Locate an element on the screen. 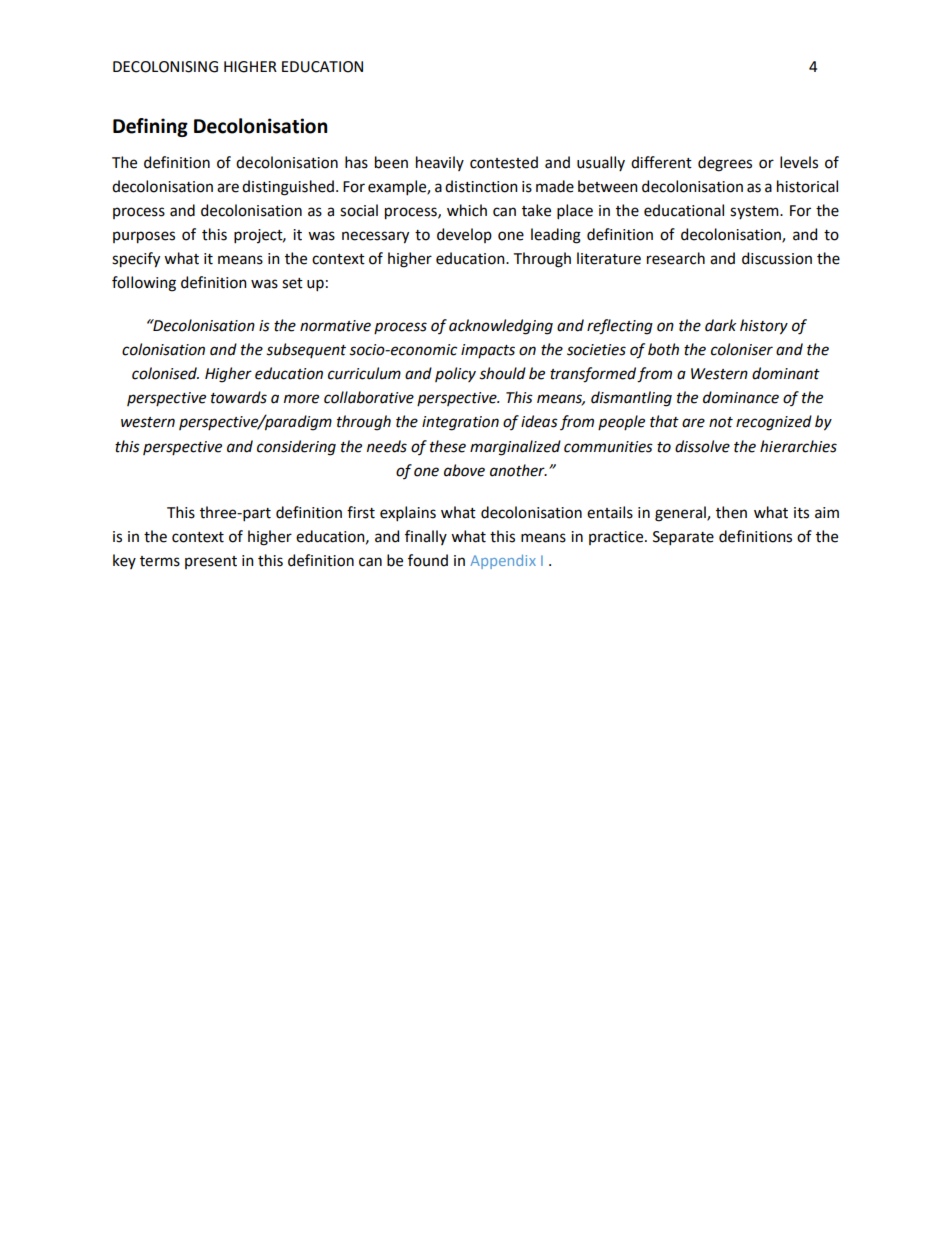 This screenshot has width=952, height=1233. impacts is located at coordinates (488, 351).
